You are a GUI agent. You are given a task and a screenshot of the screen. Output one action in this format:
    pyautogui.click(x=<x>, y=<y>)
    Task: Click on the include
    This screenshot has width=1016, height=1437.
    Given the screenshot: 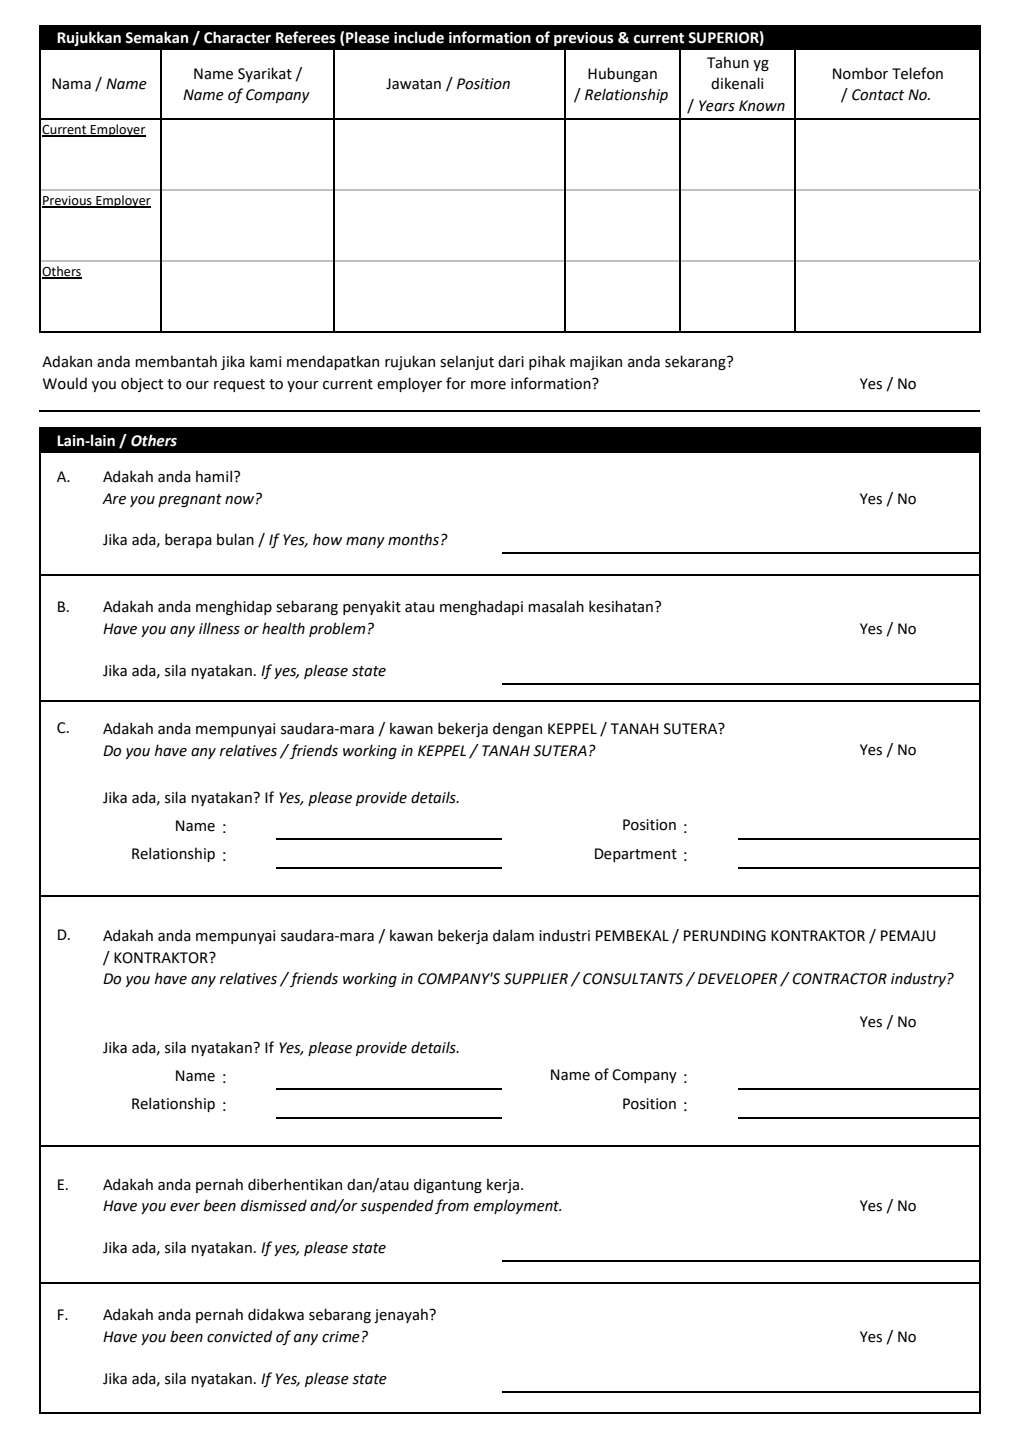 What is the action you would take?
    pyautogui.click(x=419, y=37)
